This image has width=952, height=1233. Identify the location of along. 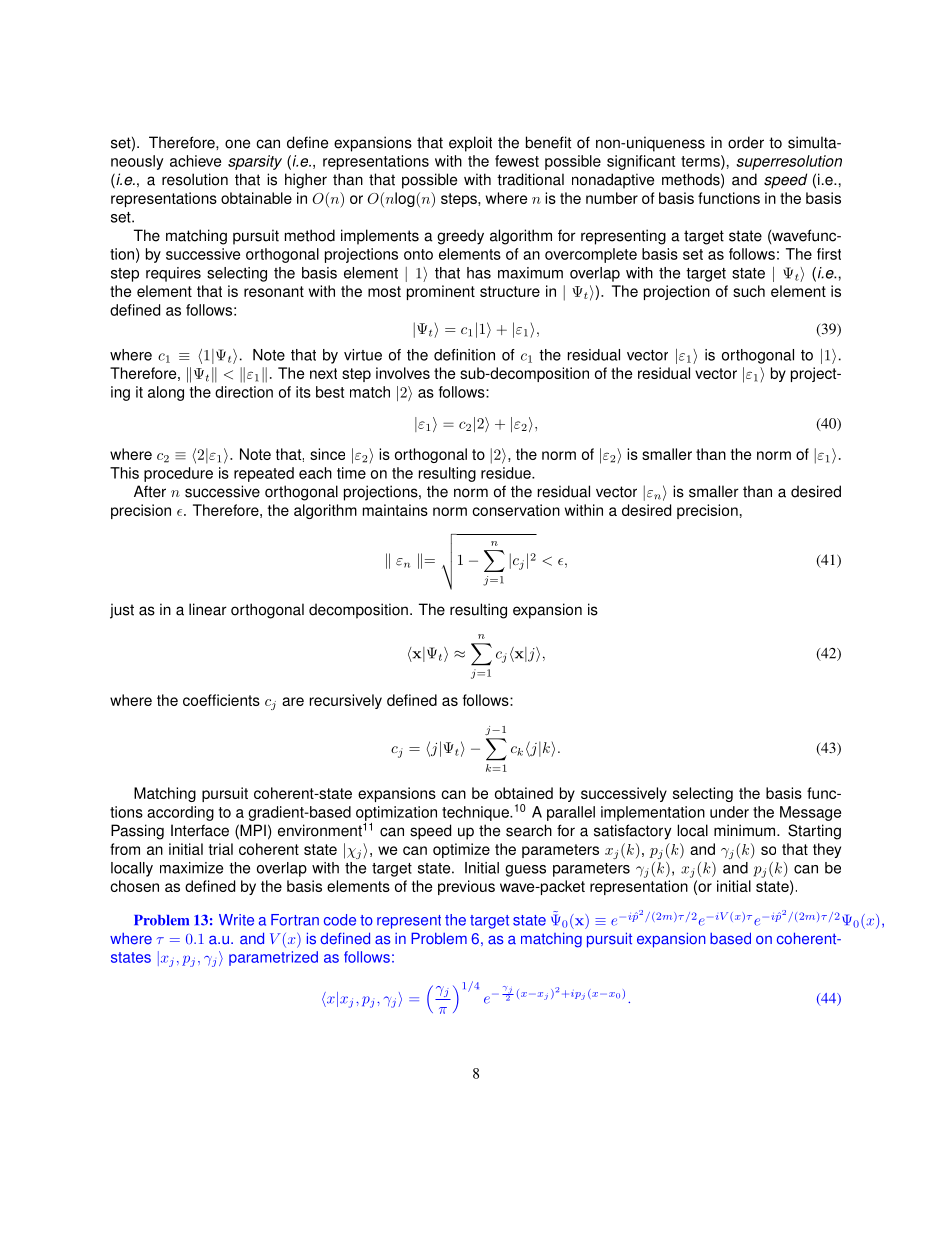
(166, 393).
